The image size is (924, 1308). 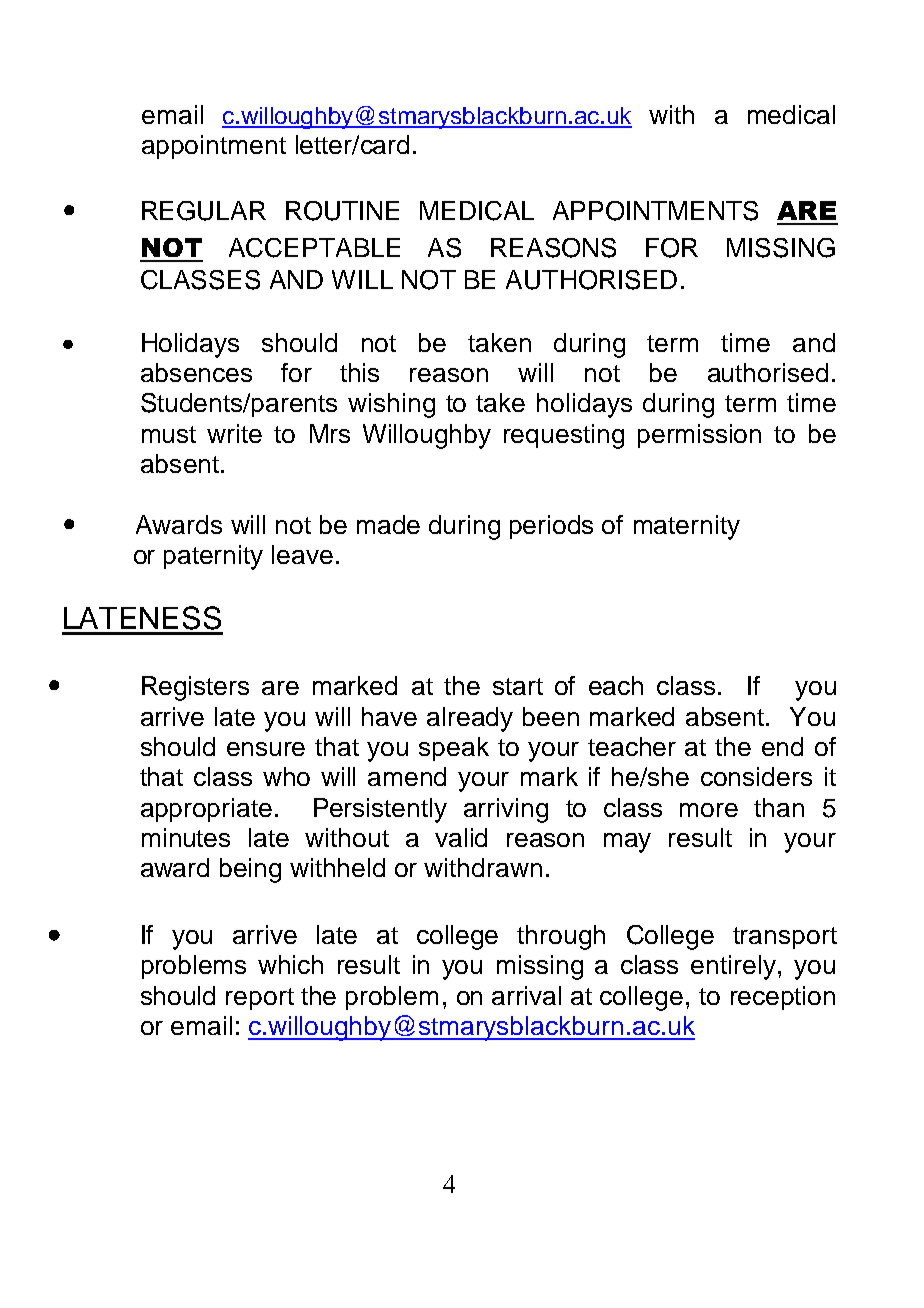 What do you see at coordinates (470, 719) in the screenshot?
I see `already` at bounding box center [470, 719].
